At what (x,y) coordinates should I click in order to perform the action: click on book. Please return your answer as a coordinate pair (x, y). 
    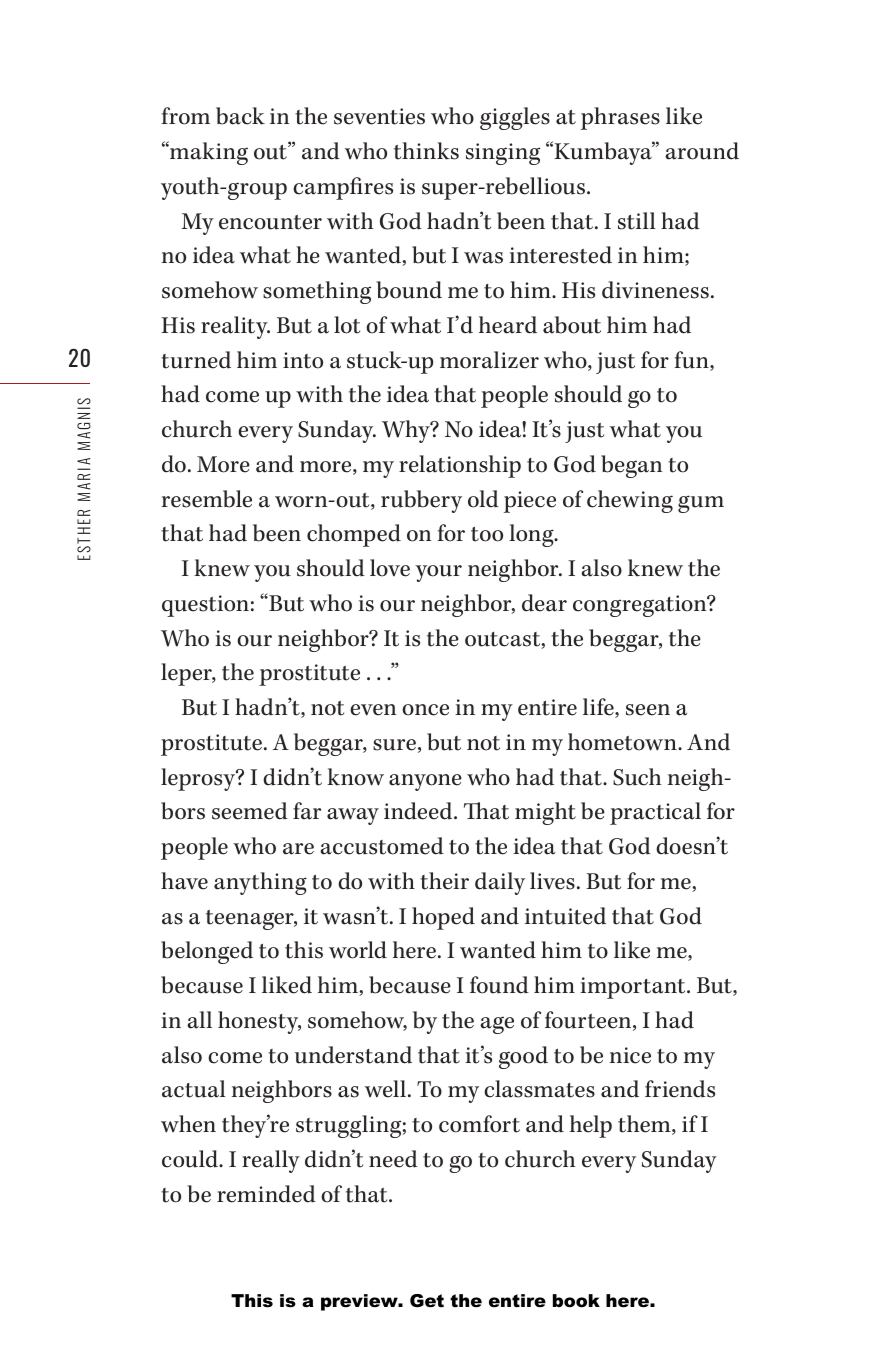
    Looking at the image, I should click on (576, 1301).
